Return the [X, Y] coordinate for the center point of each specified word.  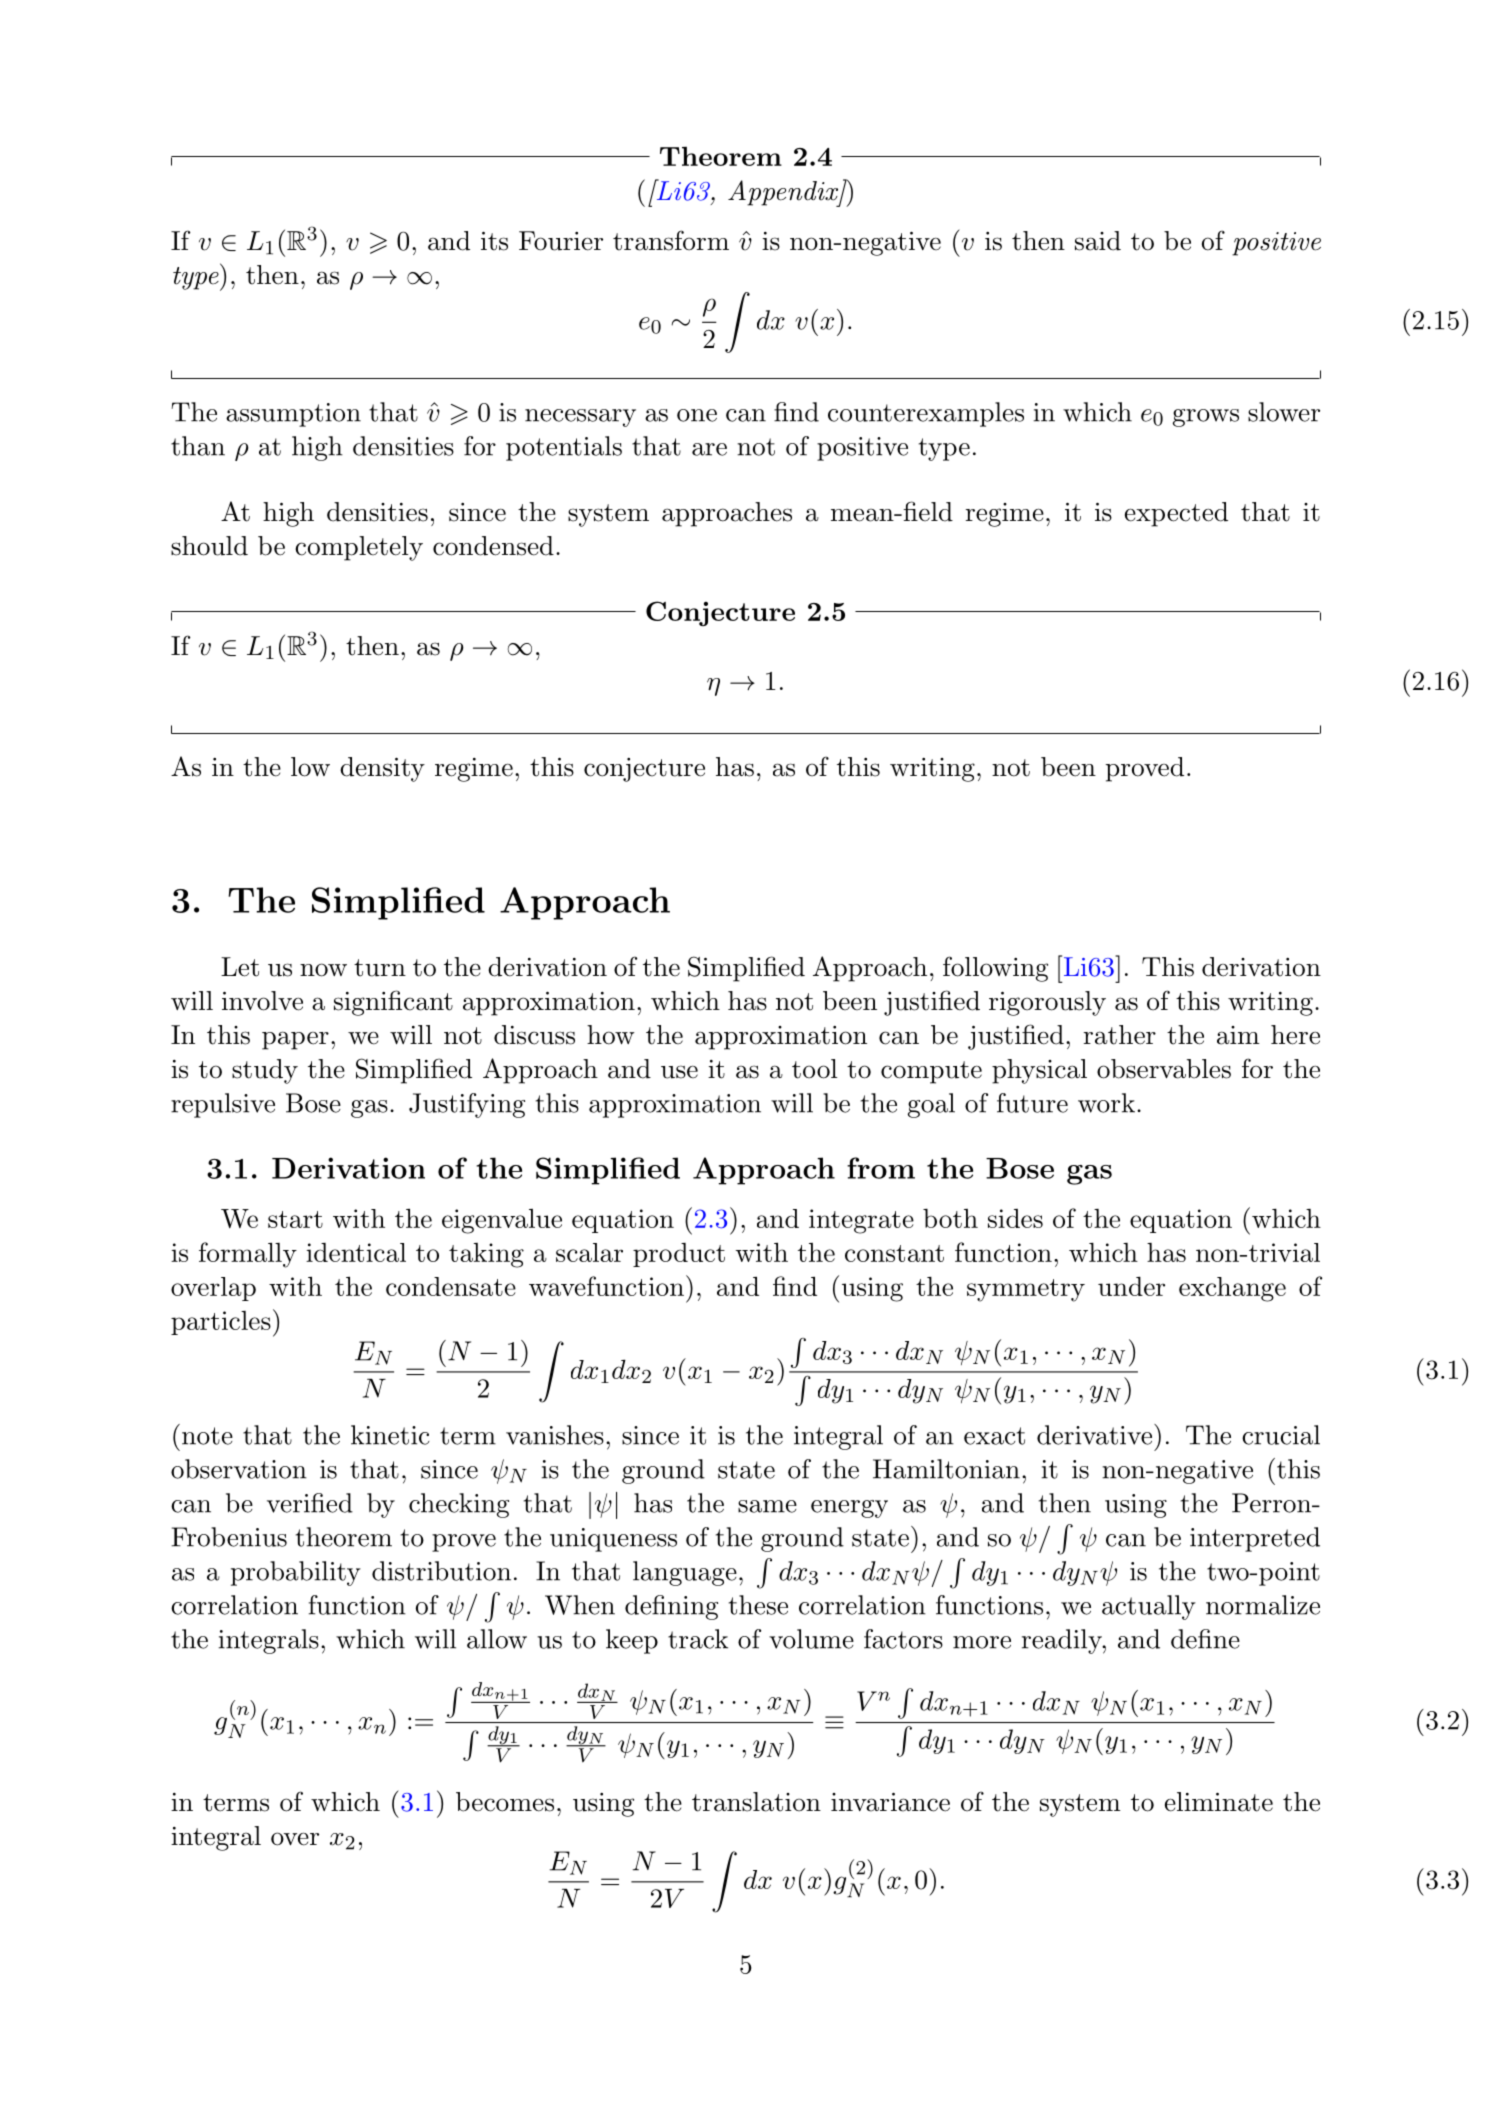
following [995, 969]
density [382, 769]
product [679, 1255]
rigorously [1047, 1003]
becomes [505, 1802]
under [1131, 1286]
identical [356, 1252]
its [494, 241]
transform [671, 240]
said [1098, 241]
